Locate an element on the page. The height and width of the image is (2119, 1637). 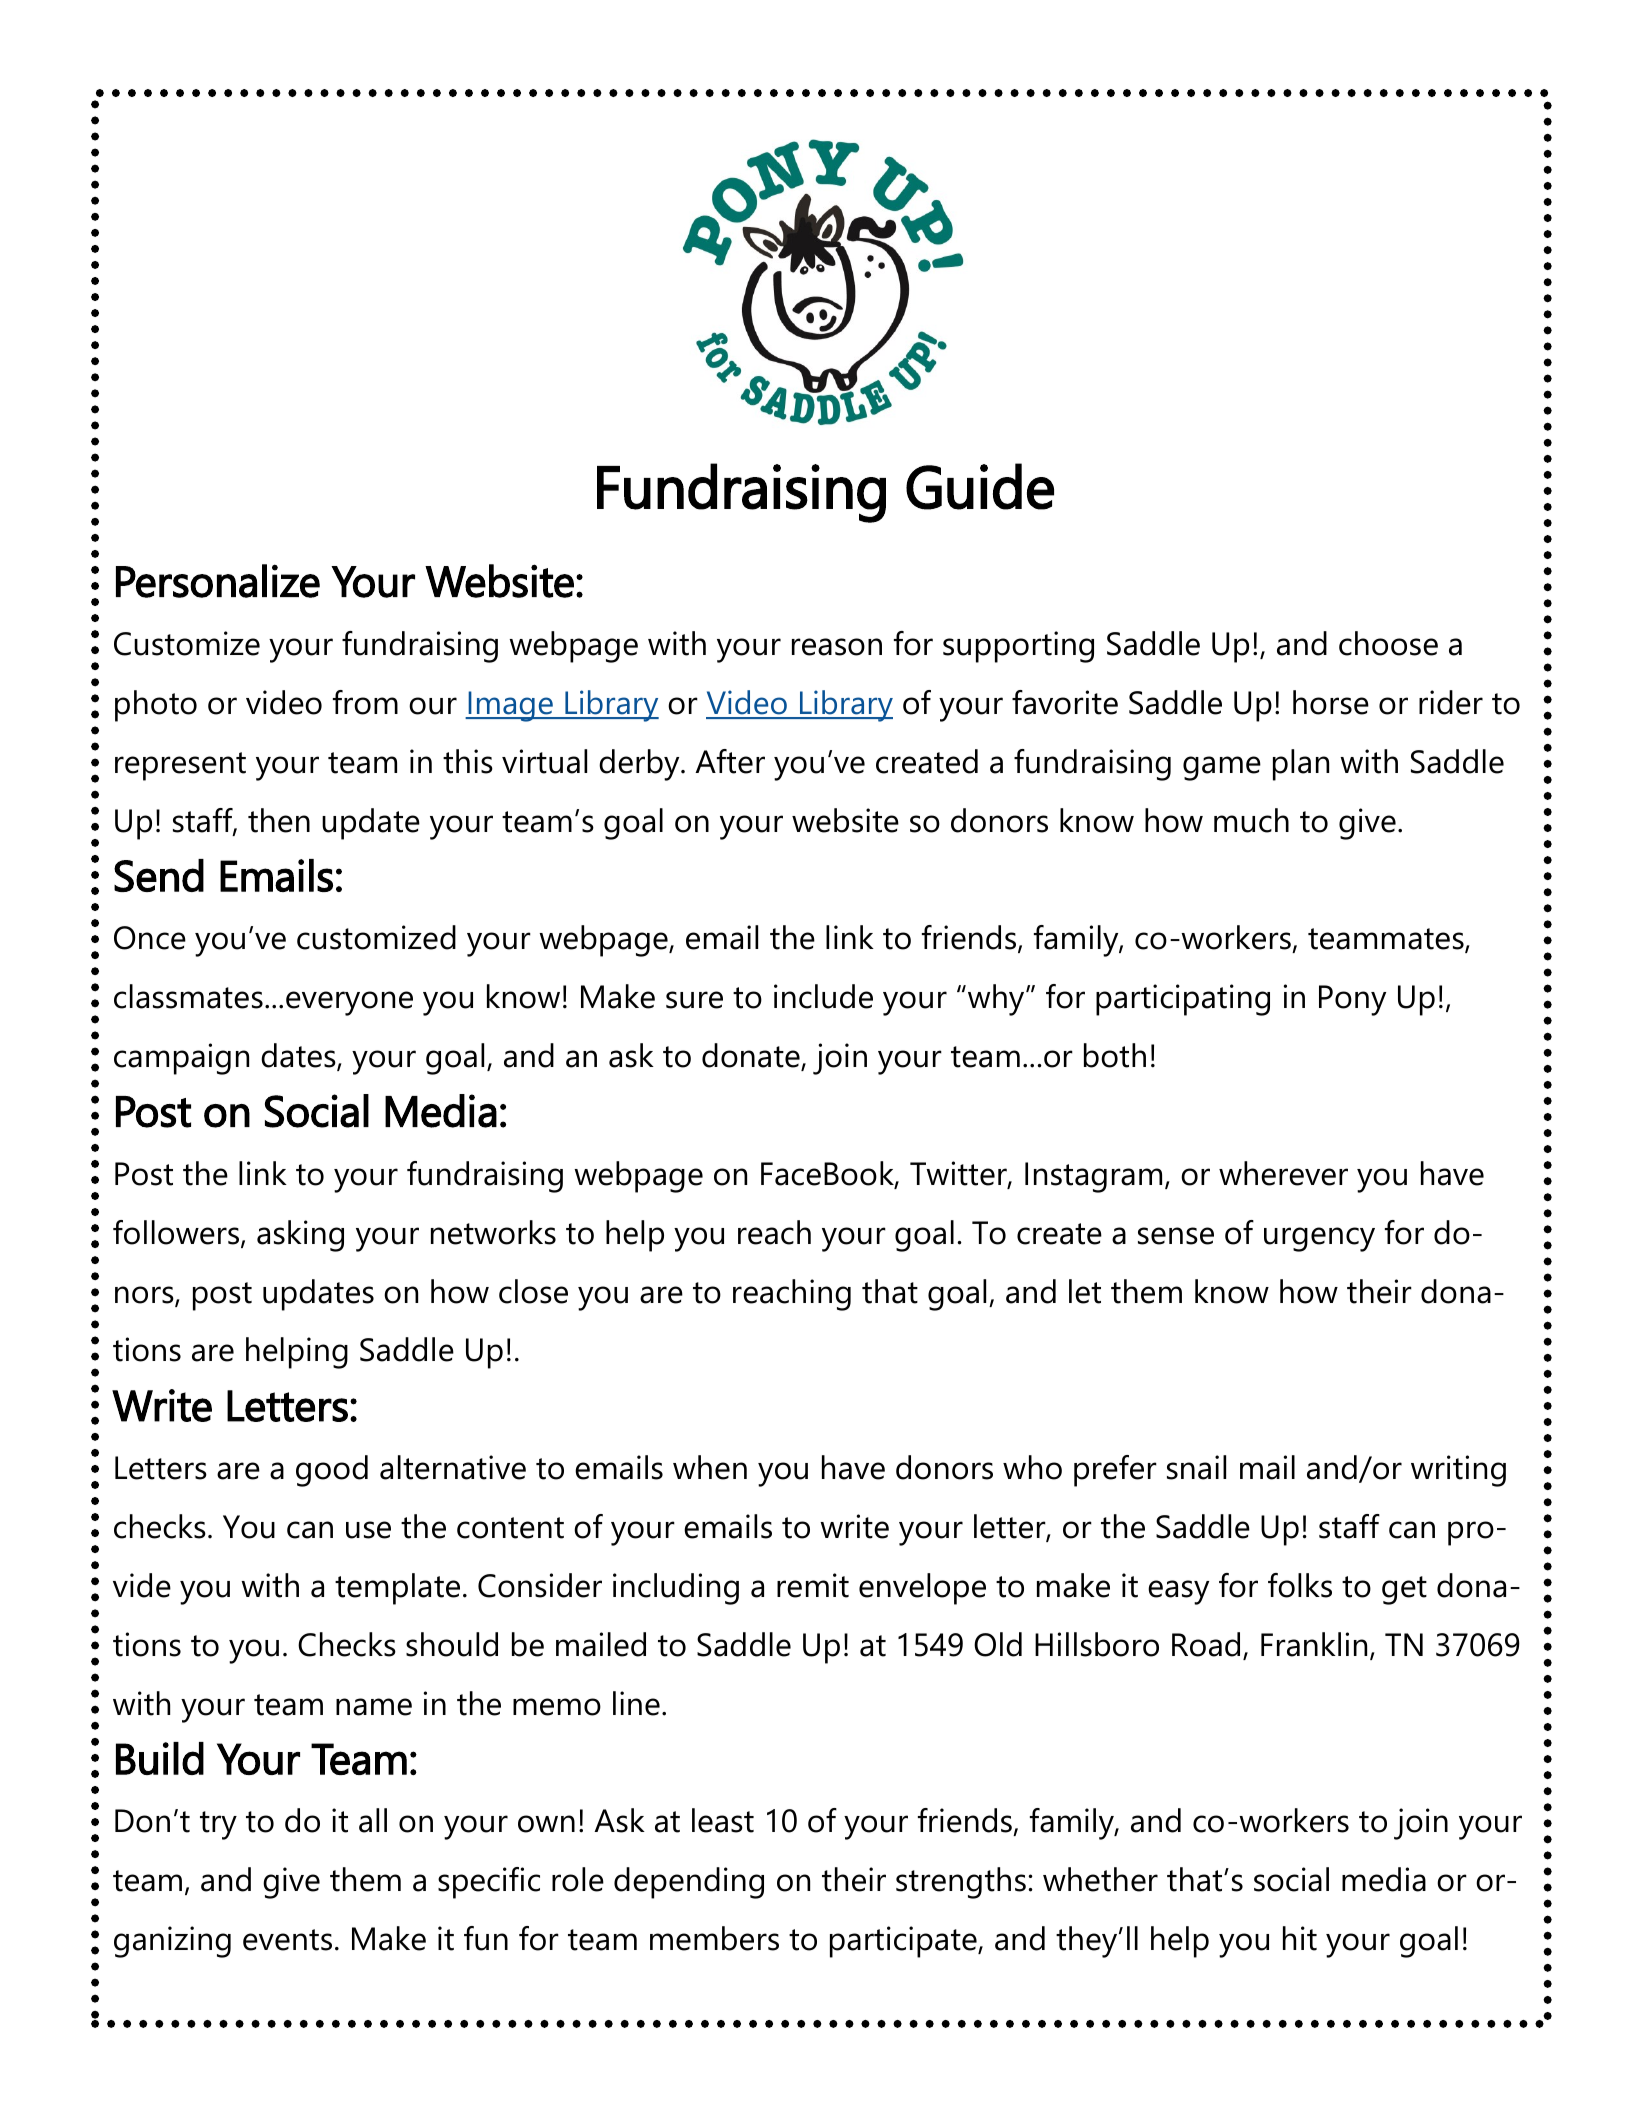
Personalize is located at coordinates (218, 581).
